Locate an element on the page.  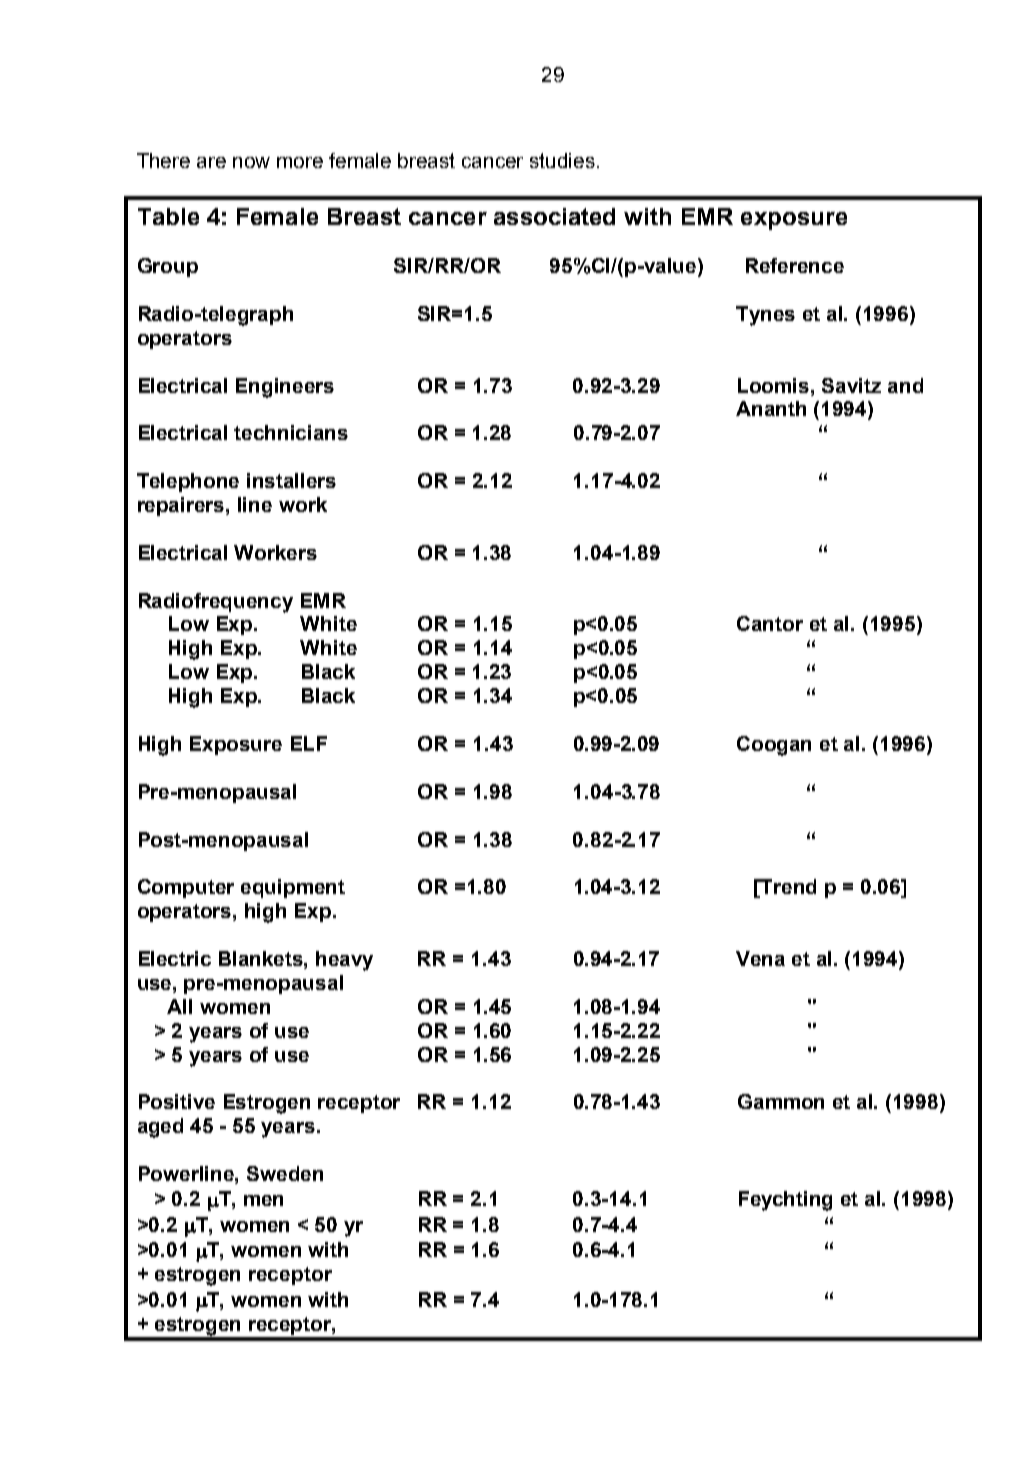
ELF is located at coordinates (309, 743).
